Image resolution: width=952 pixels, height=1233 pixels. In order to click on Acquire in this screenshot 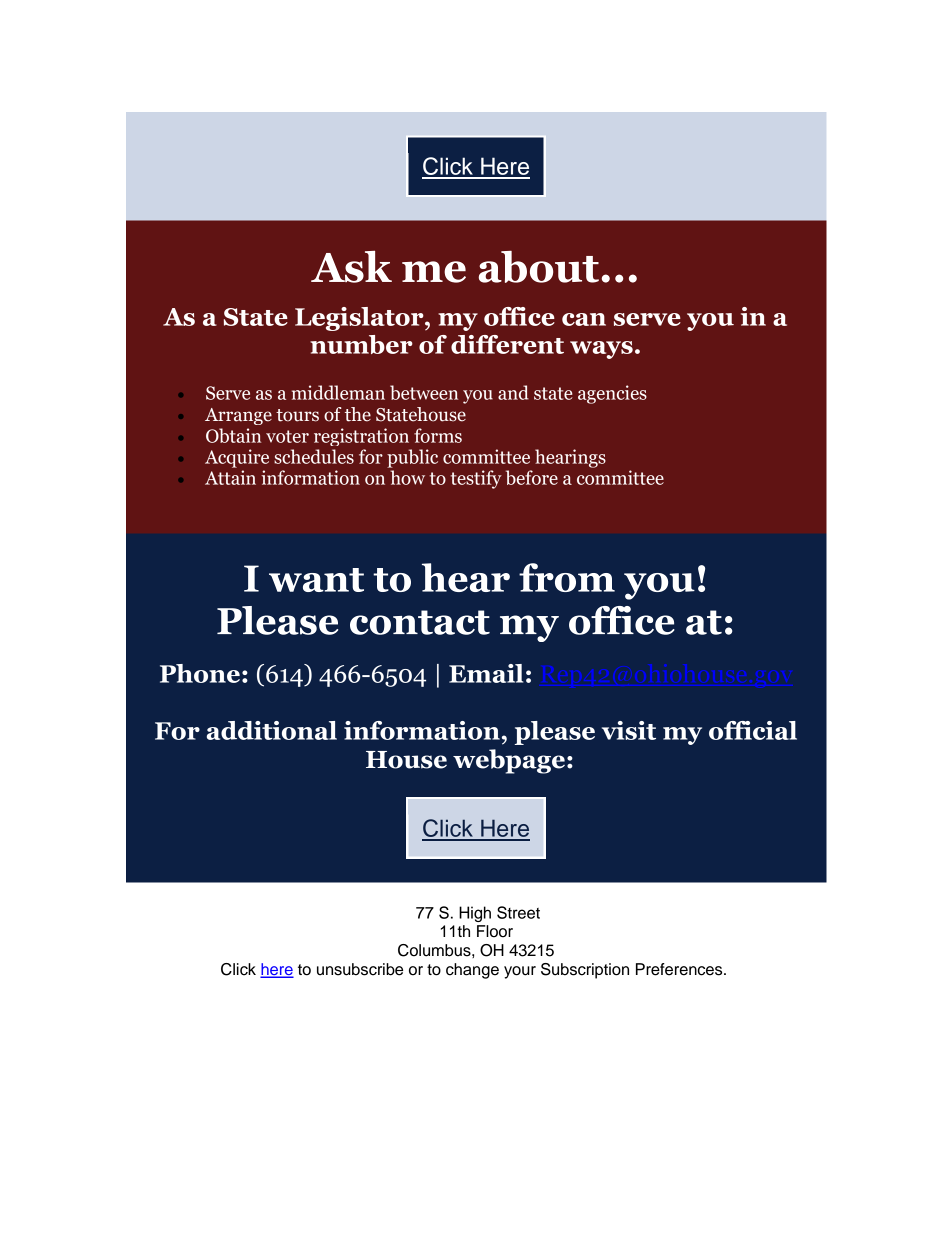, I will do `click(237, 458)`.
